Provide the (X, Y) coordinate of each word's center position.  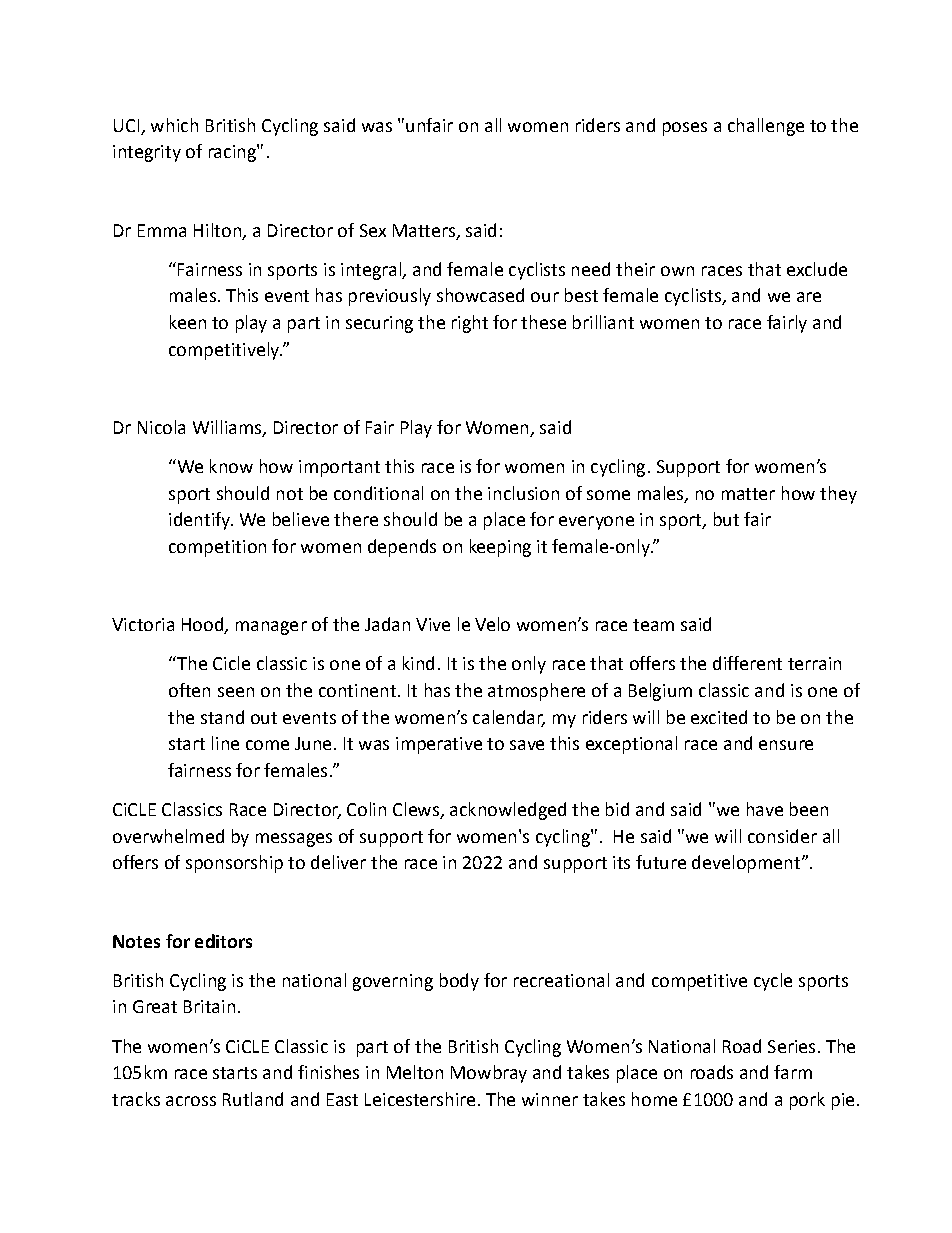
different (747, 663)
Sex (373, 230)
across (191, 1101)
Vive (433, 624)
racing (233, 153)
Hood (203, 625)
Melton (415, 1072)
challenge (766, 127)
